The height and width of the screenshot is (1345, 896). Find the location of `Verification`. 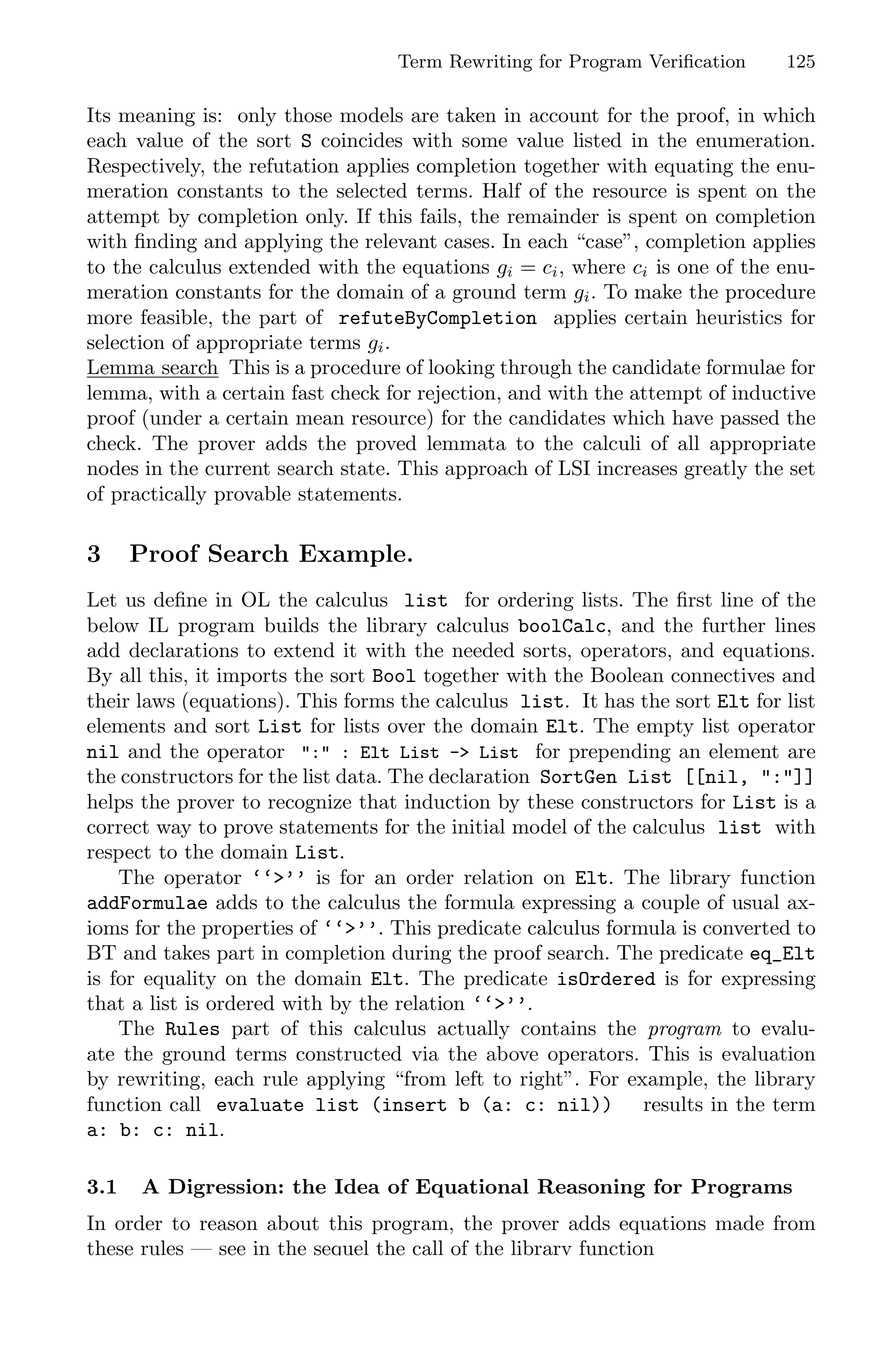

Verification is located at coordinates (697, 61).
